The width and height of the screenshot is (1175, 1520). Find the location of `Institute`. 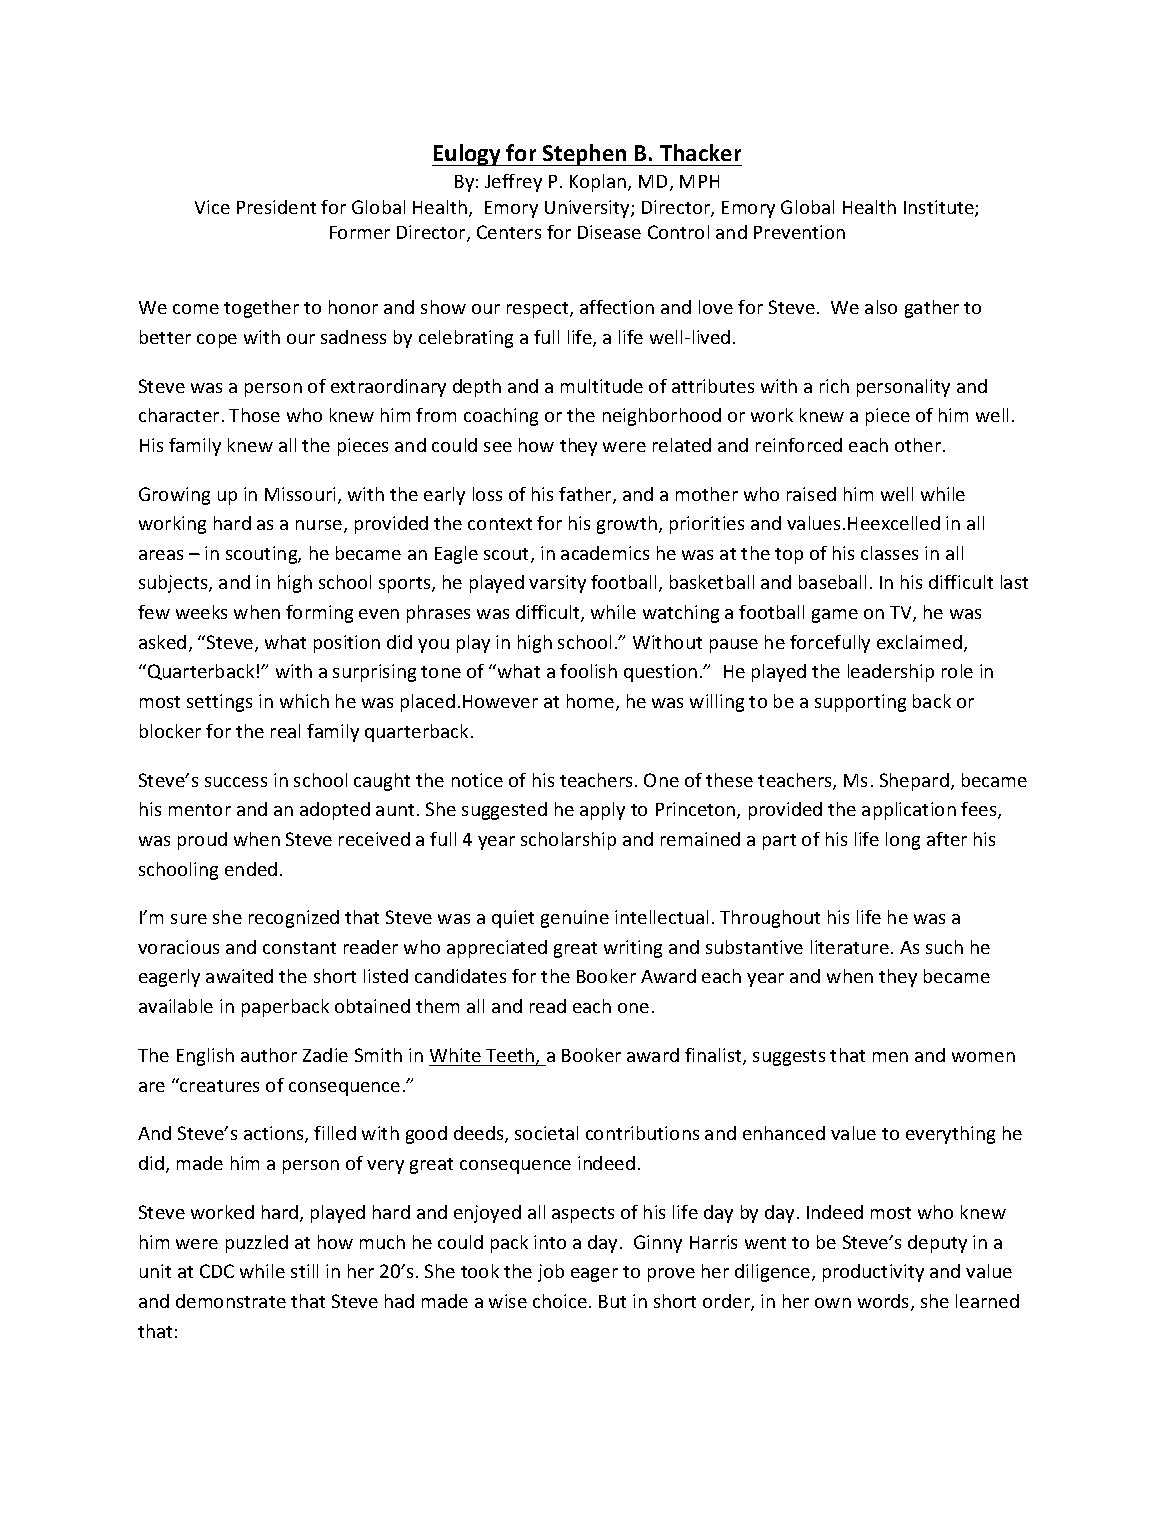

Institute is located at coordinates (940, 208).
